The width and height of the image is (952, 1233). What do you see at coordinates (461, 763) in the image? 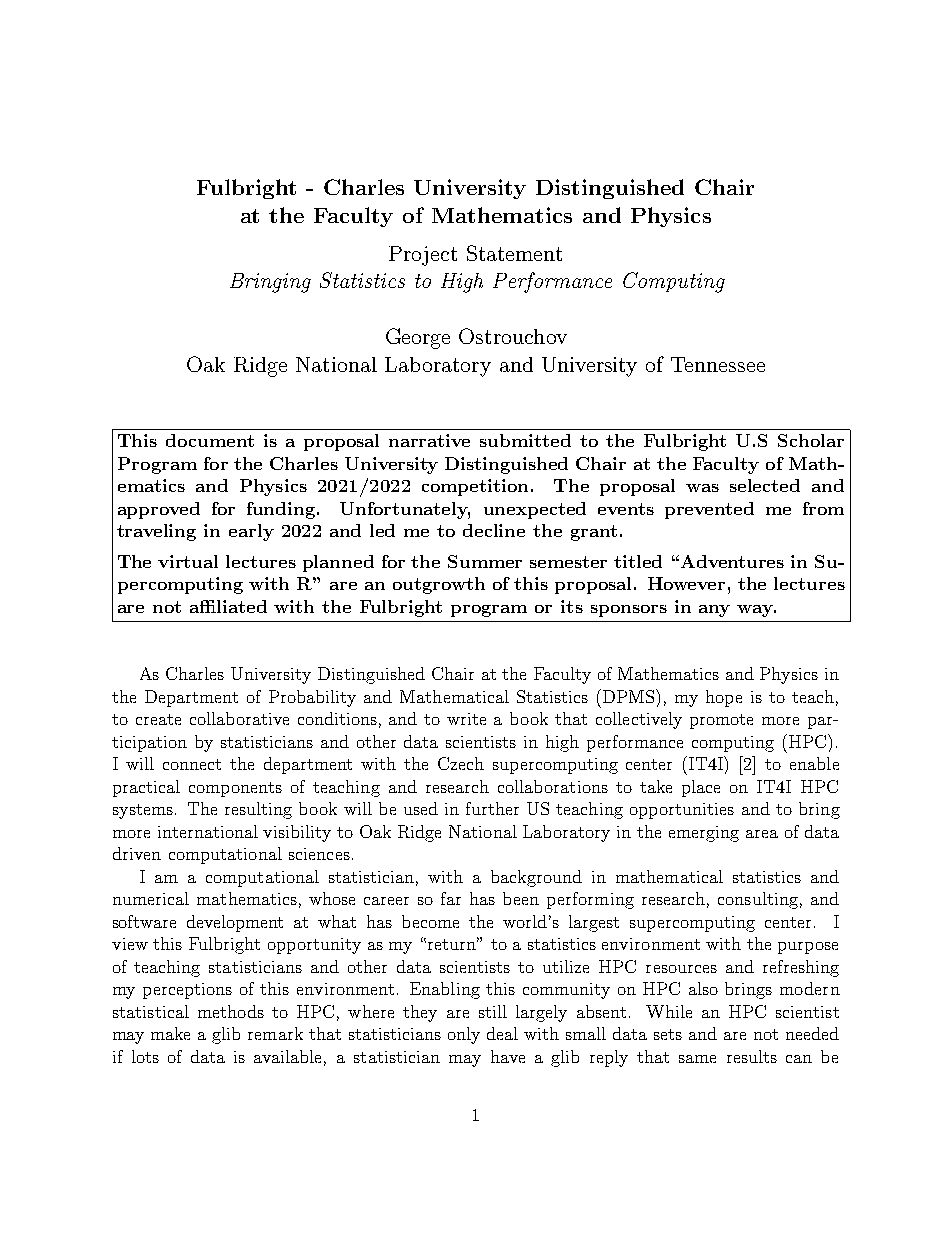
I see `Czech` at bounding box center [461, 763].
